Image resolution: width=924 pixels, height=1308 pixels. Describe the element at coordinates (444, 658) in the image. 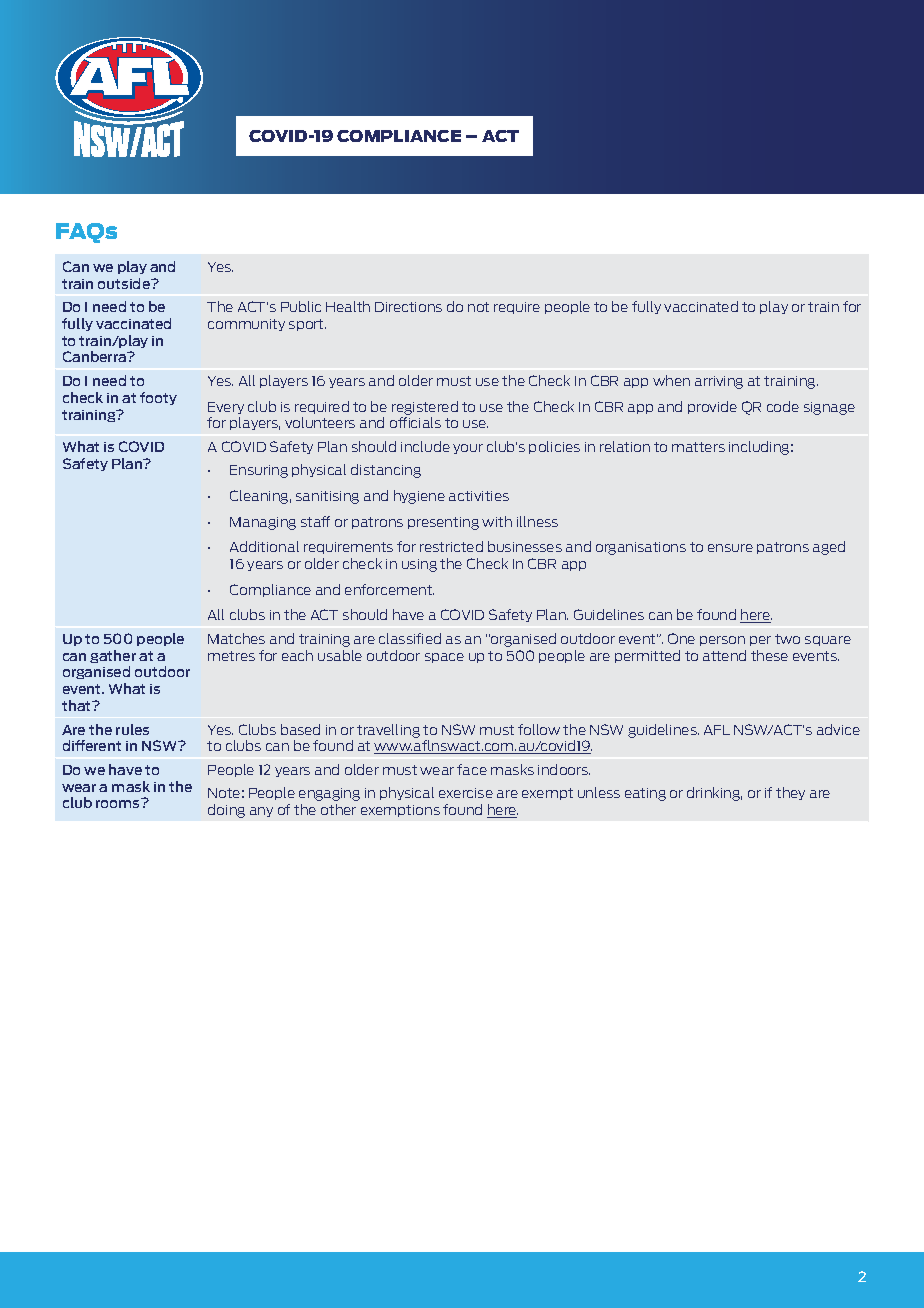

I see `space` at that location.
